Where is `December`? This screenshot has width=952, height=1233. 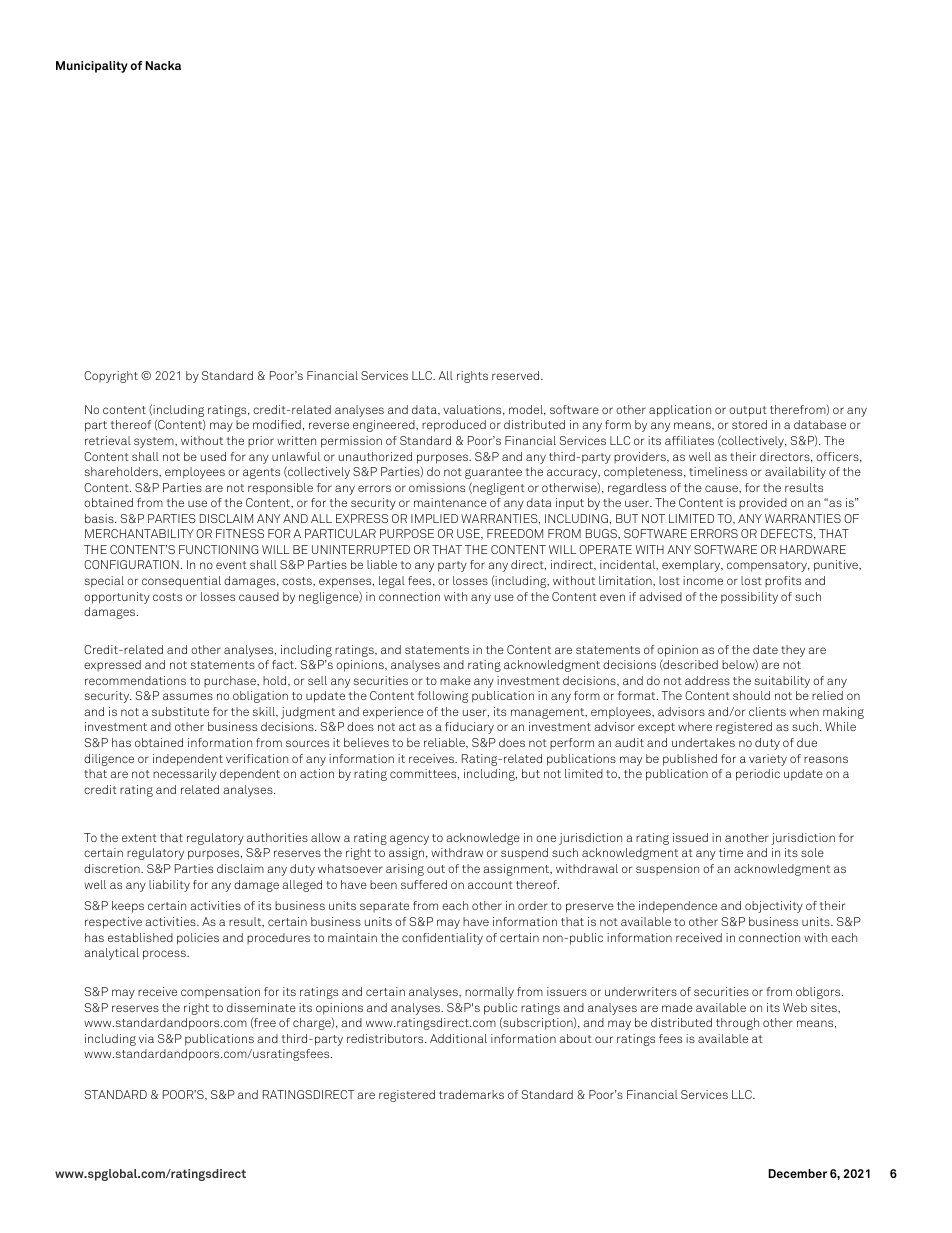 December is located at coordinates (797, 1173).
